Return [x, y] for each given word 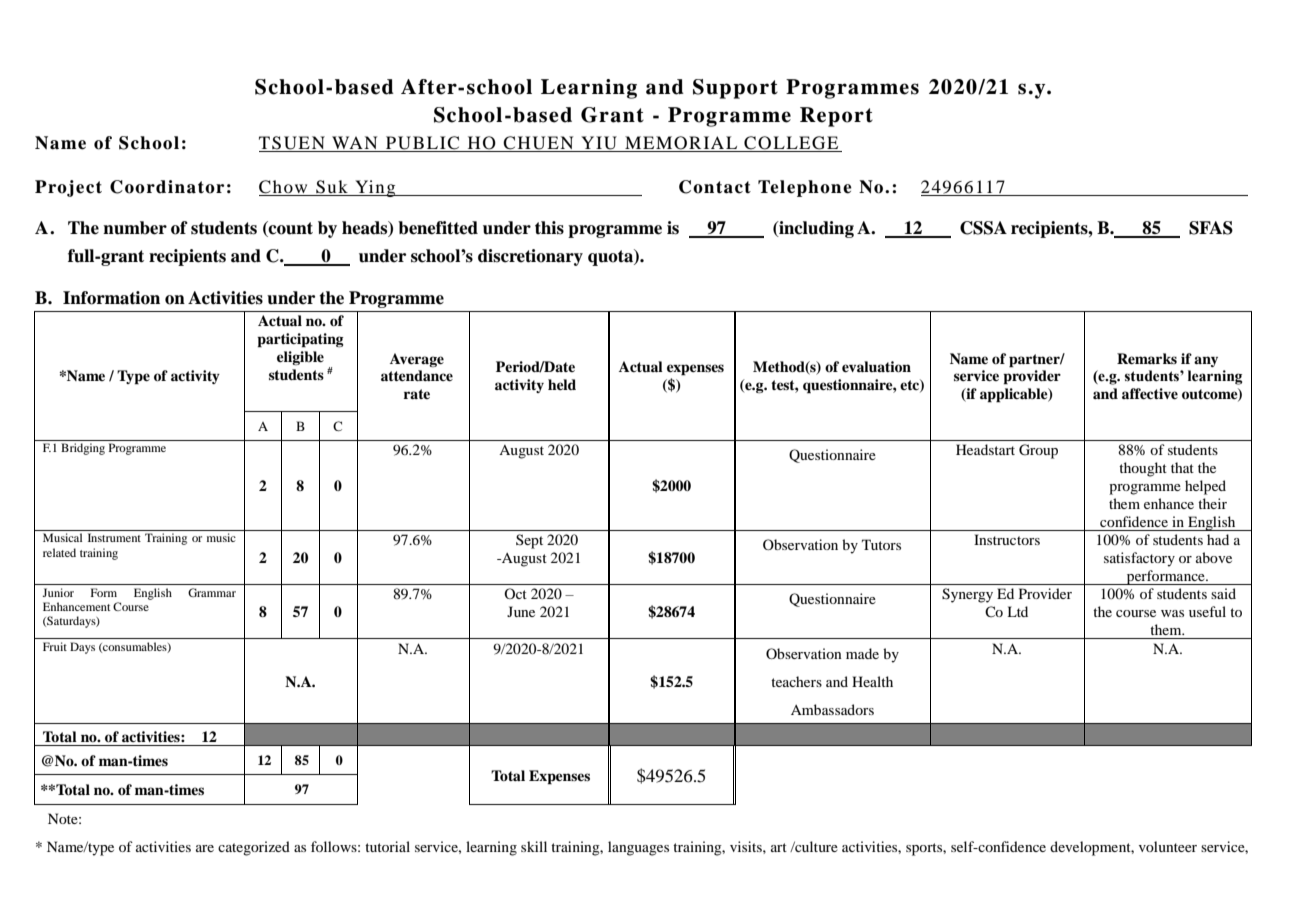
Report [836, 117]
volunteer [1168, 846]
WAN [355, 144]
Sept [529, 541]
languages [638, 848]
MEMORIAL [681, 144]
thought [1143, 469]
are [205, 848]
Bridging [83, 449]
